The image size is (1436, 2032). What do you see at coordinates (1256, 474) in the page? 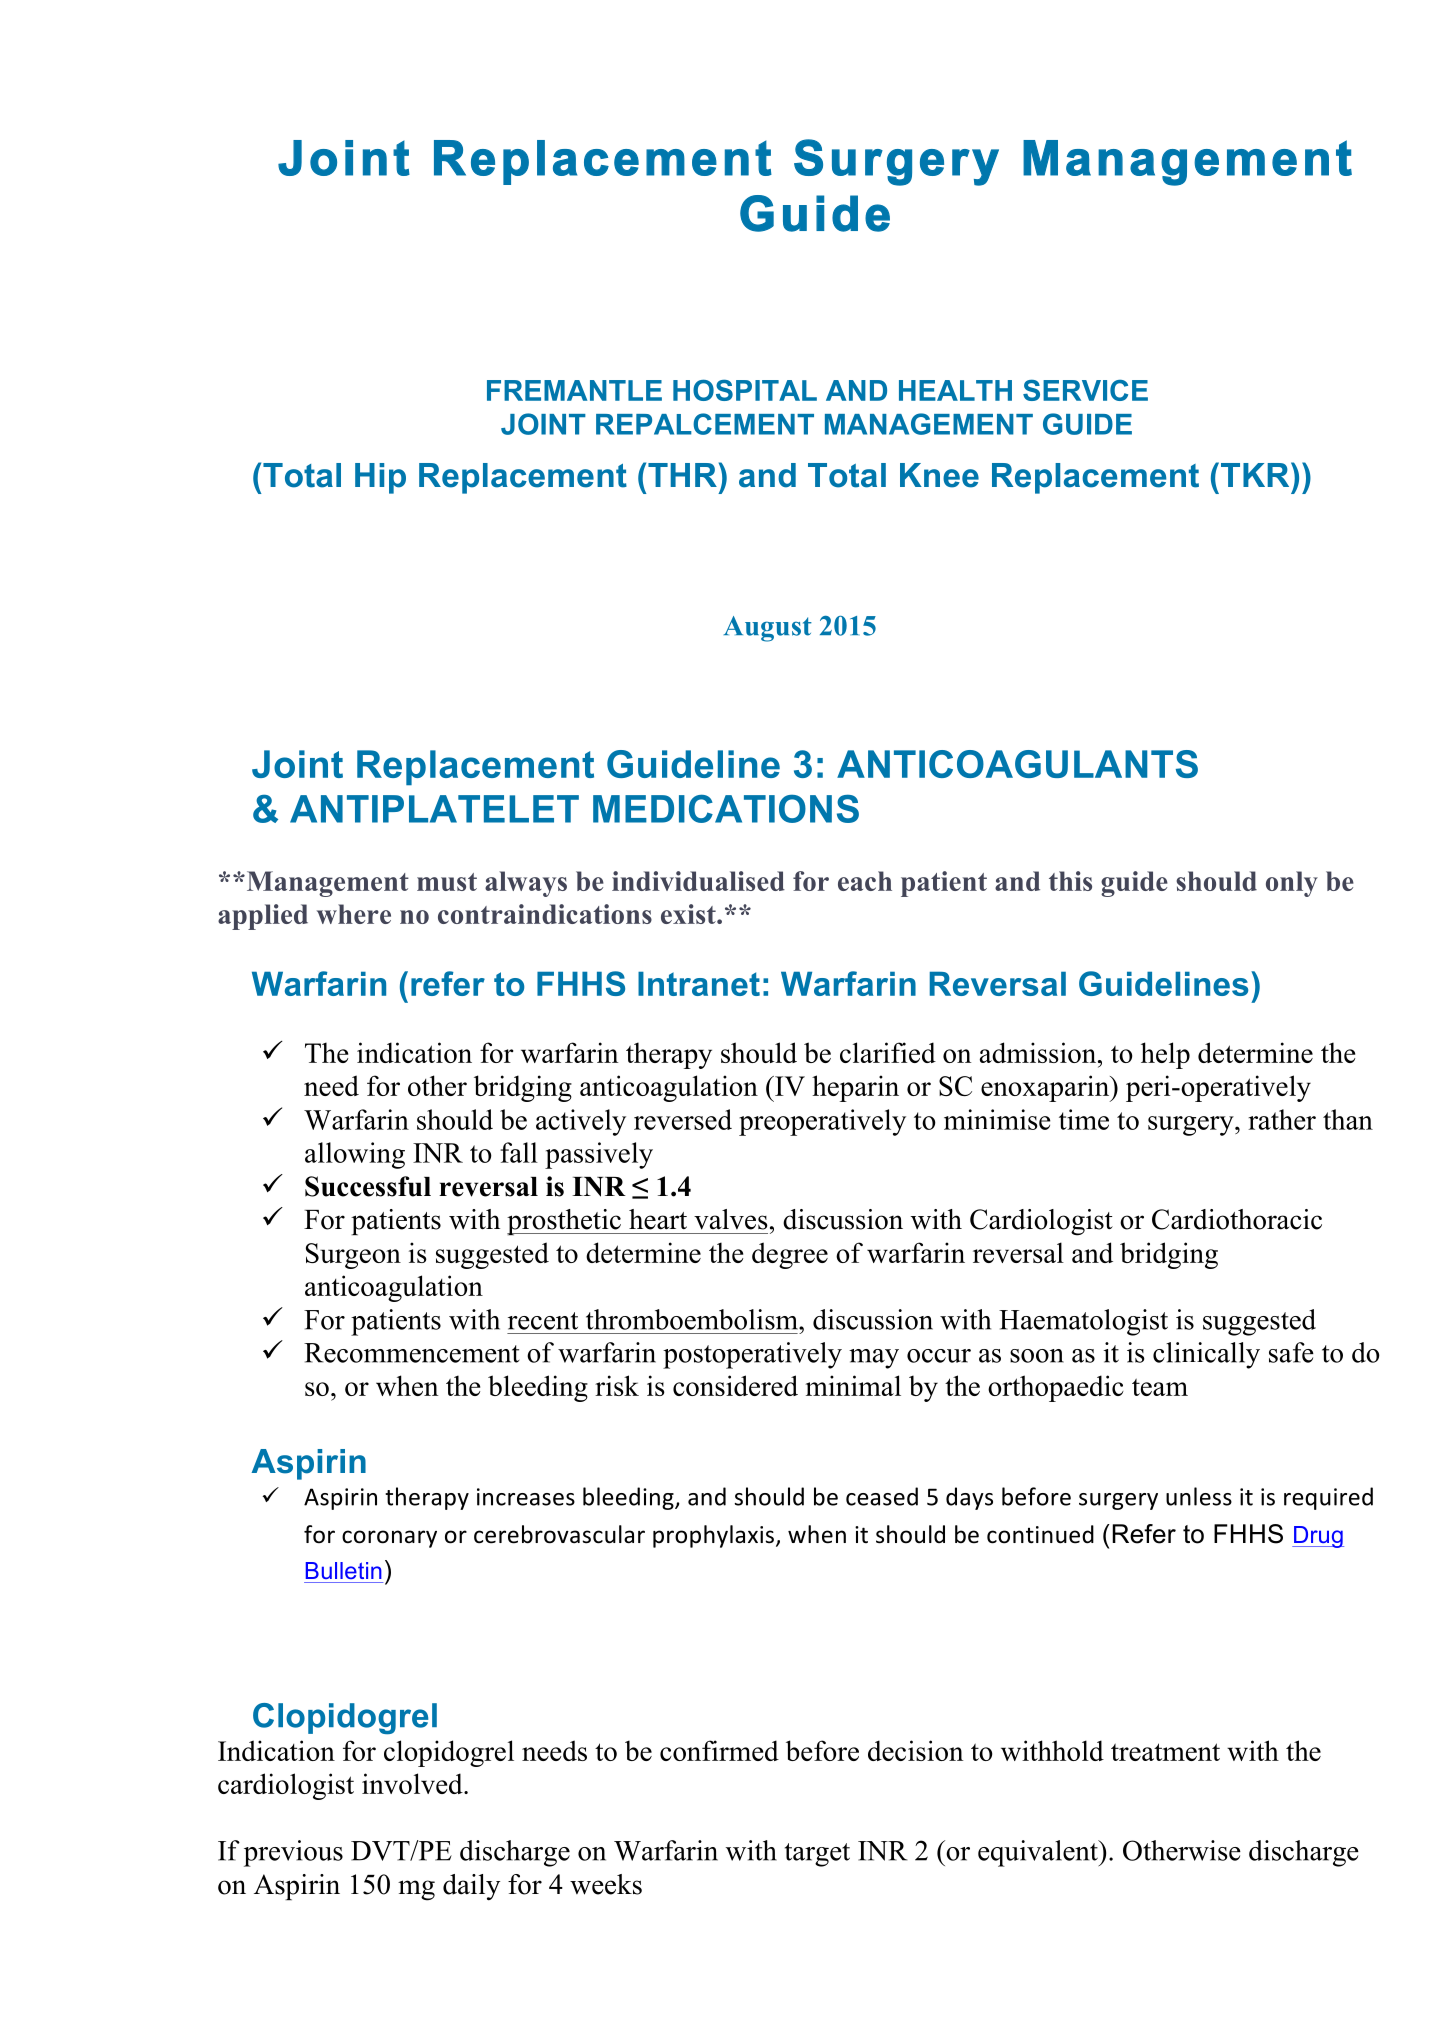
I see `TKR` at bounding box center [1256, 474].
